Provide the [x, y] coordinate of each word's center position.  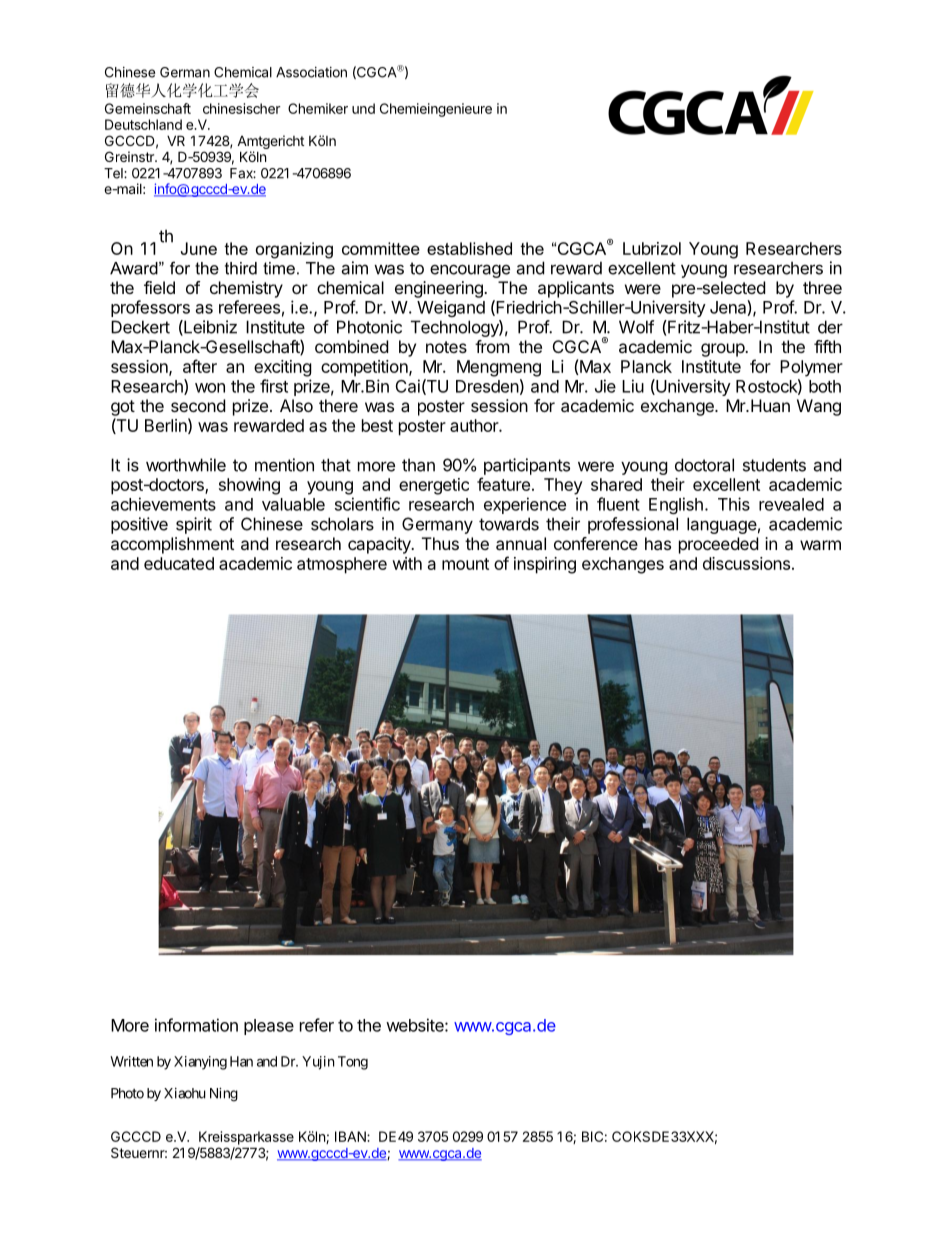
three [822, 287]
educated [179, 563]
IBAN [351, 1136]
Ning [224, 1095]
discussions [746, 563]
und [363, 108]
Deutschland [143, 124]
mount [465, 564]
